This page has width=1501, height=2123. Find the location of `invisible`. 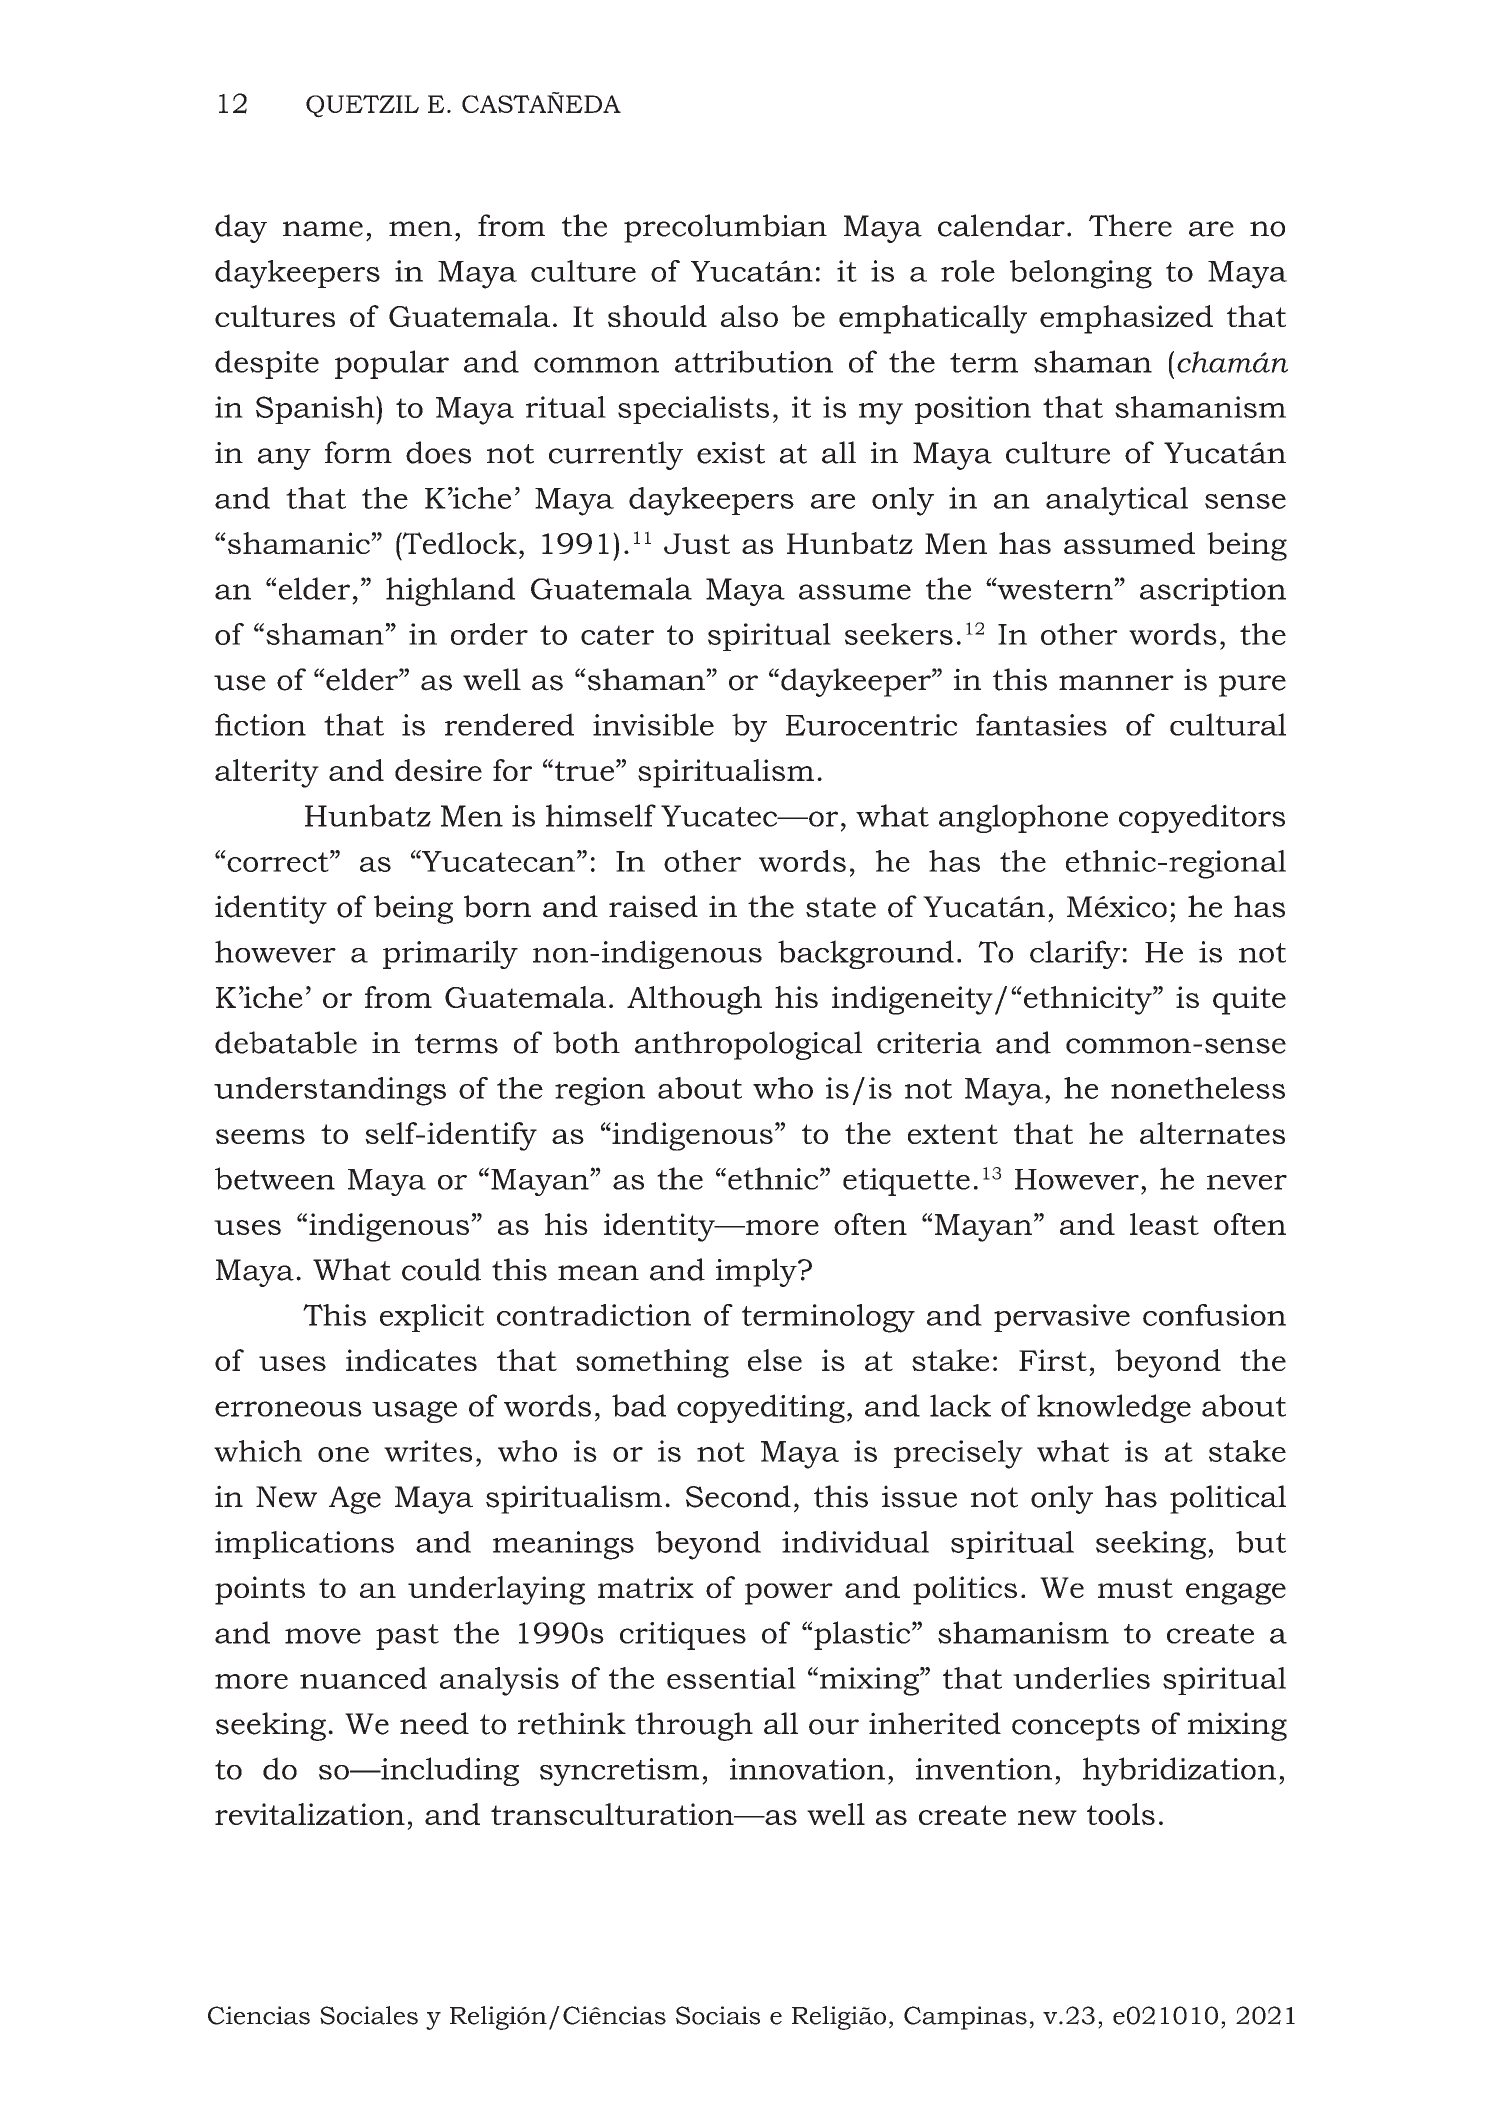

invisible is located at coordinates (653, 724).
